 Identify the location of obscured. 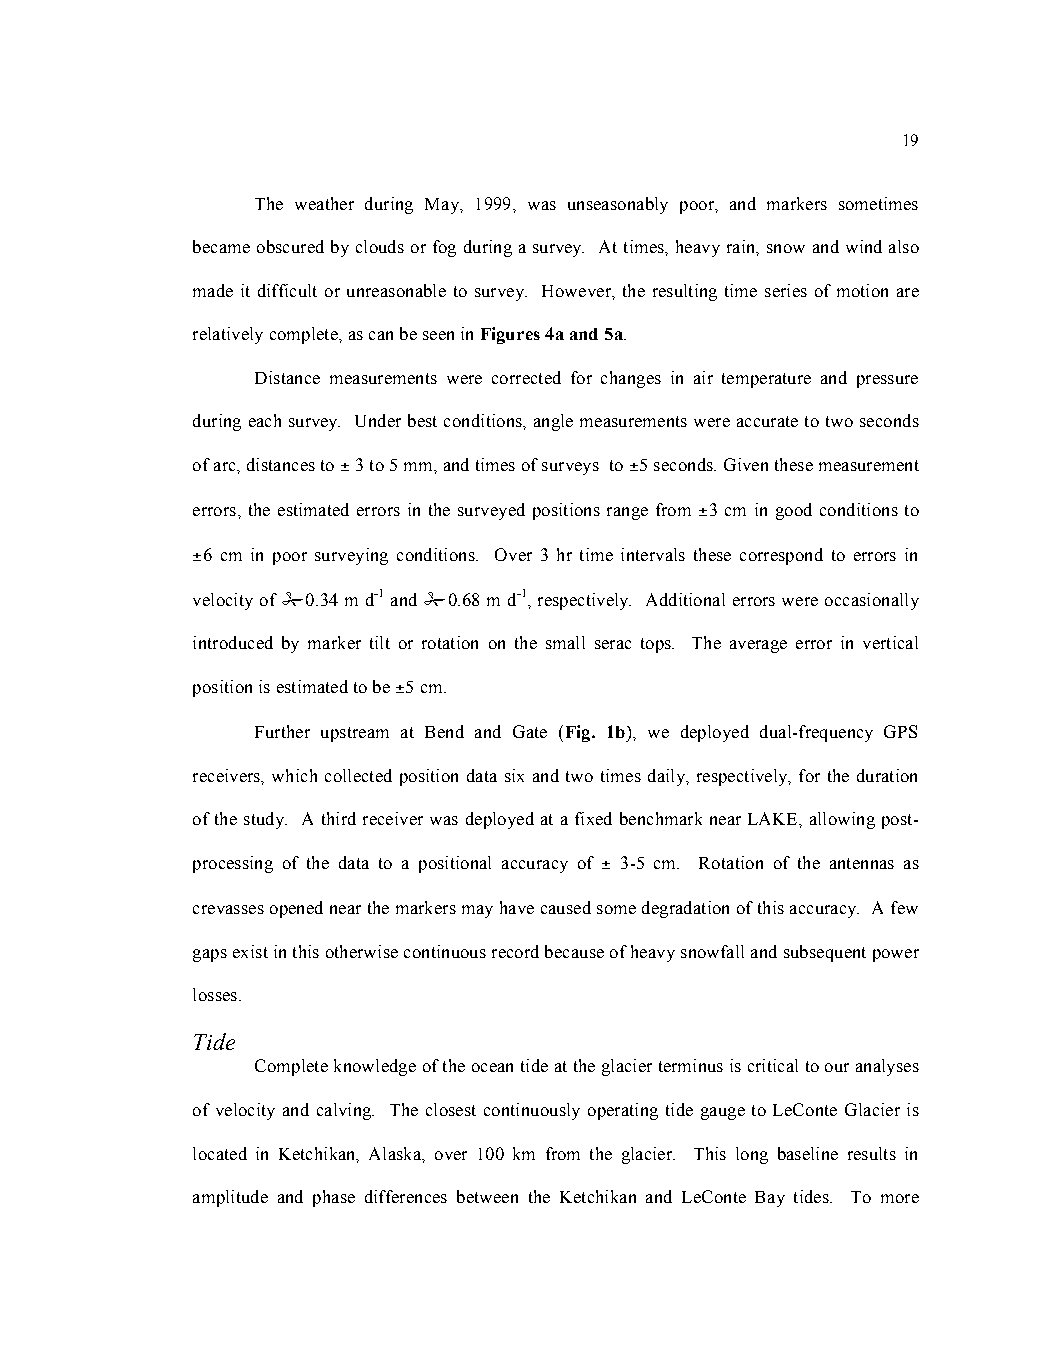
(290, 246).
